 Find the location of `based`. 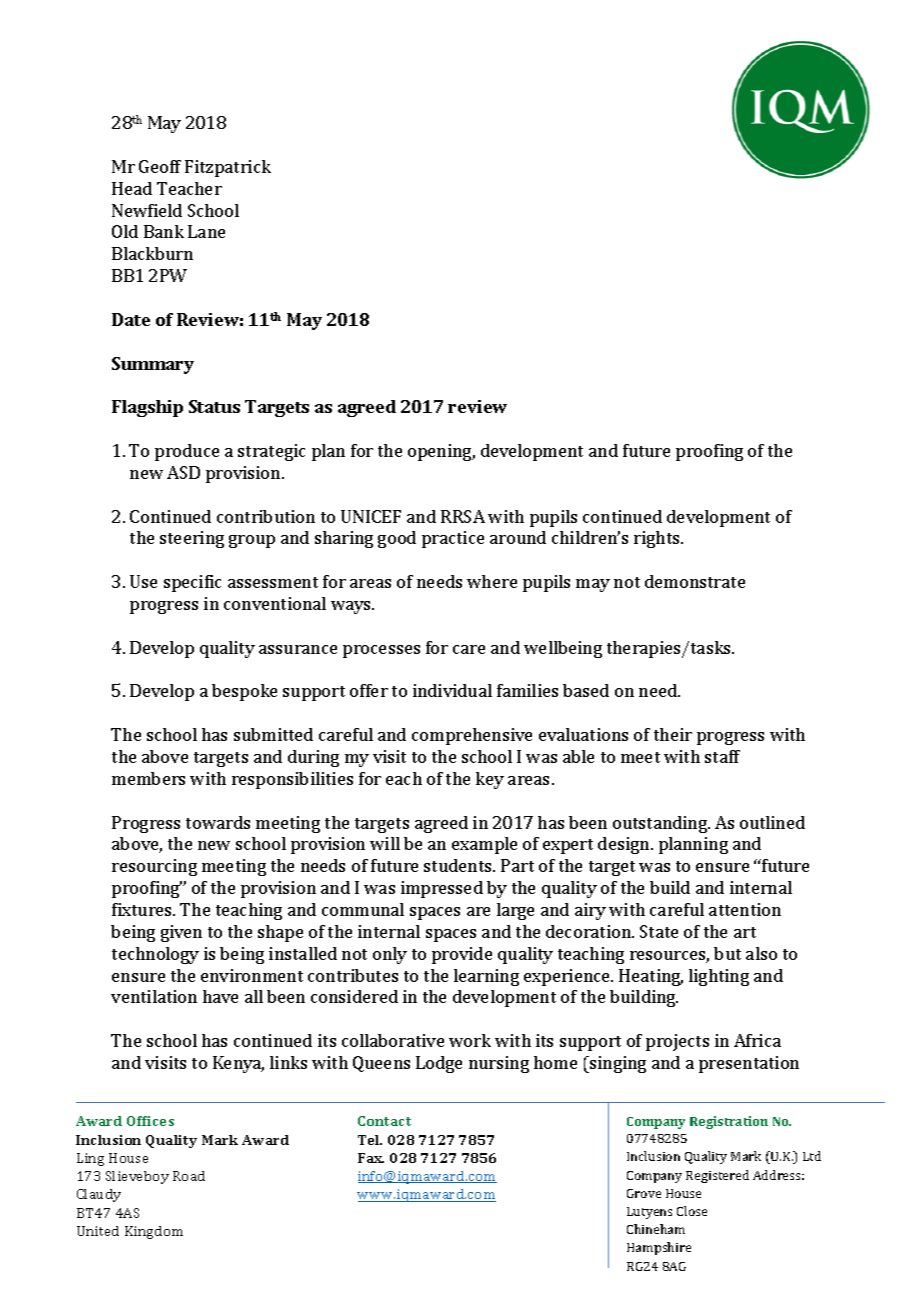

based is located at coordinates (586, 690).
